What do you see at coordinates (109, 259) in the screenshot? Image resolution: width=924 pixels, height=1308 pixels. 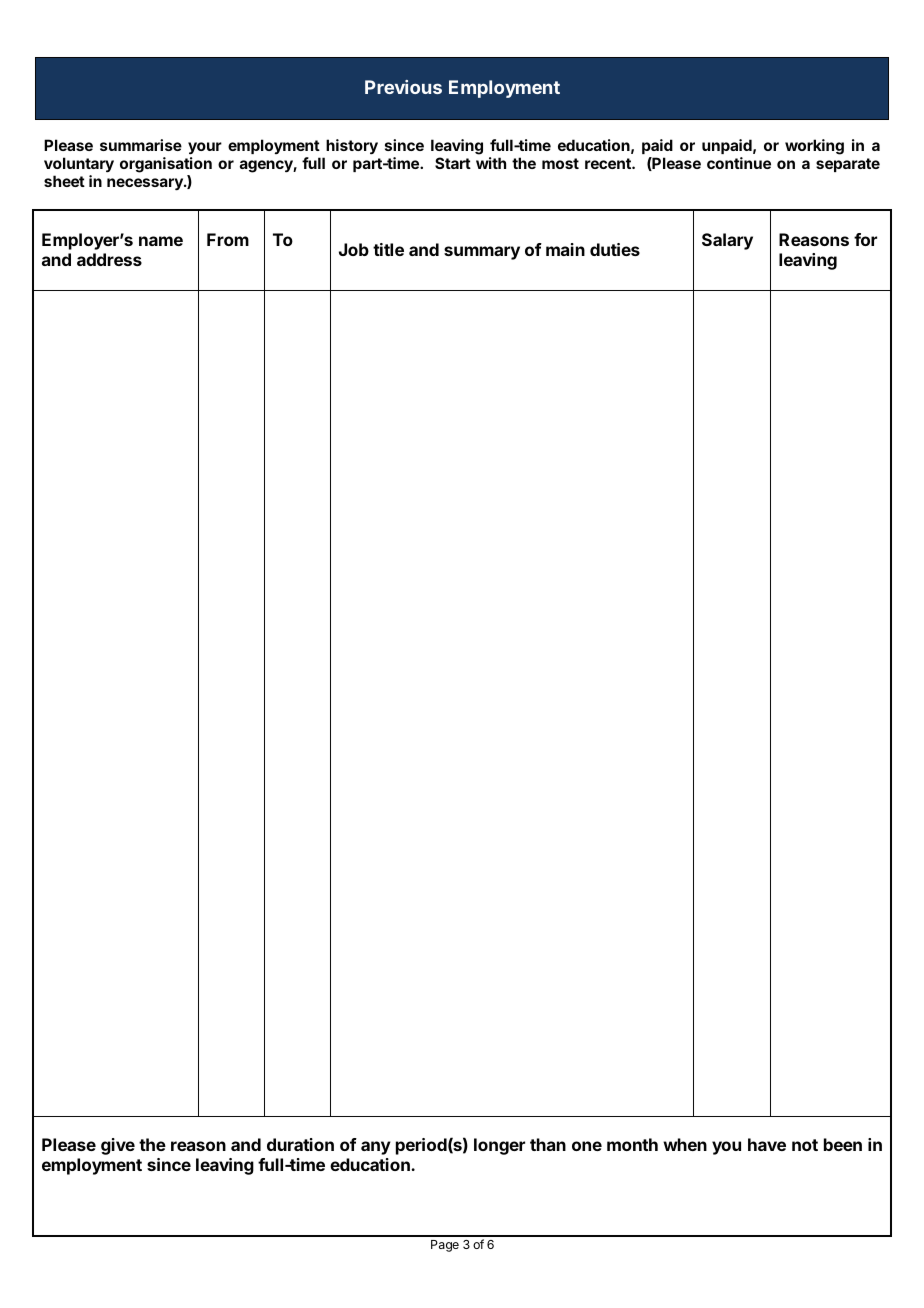 I see `address` at bounding box center [109, 259].
